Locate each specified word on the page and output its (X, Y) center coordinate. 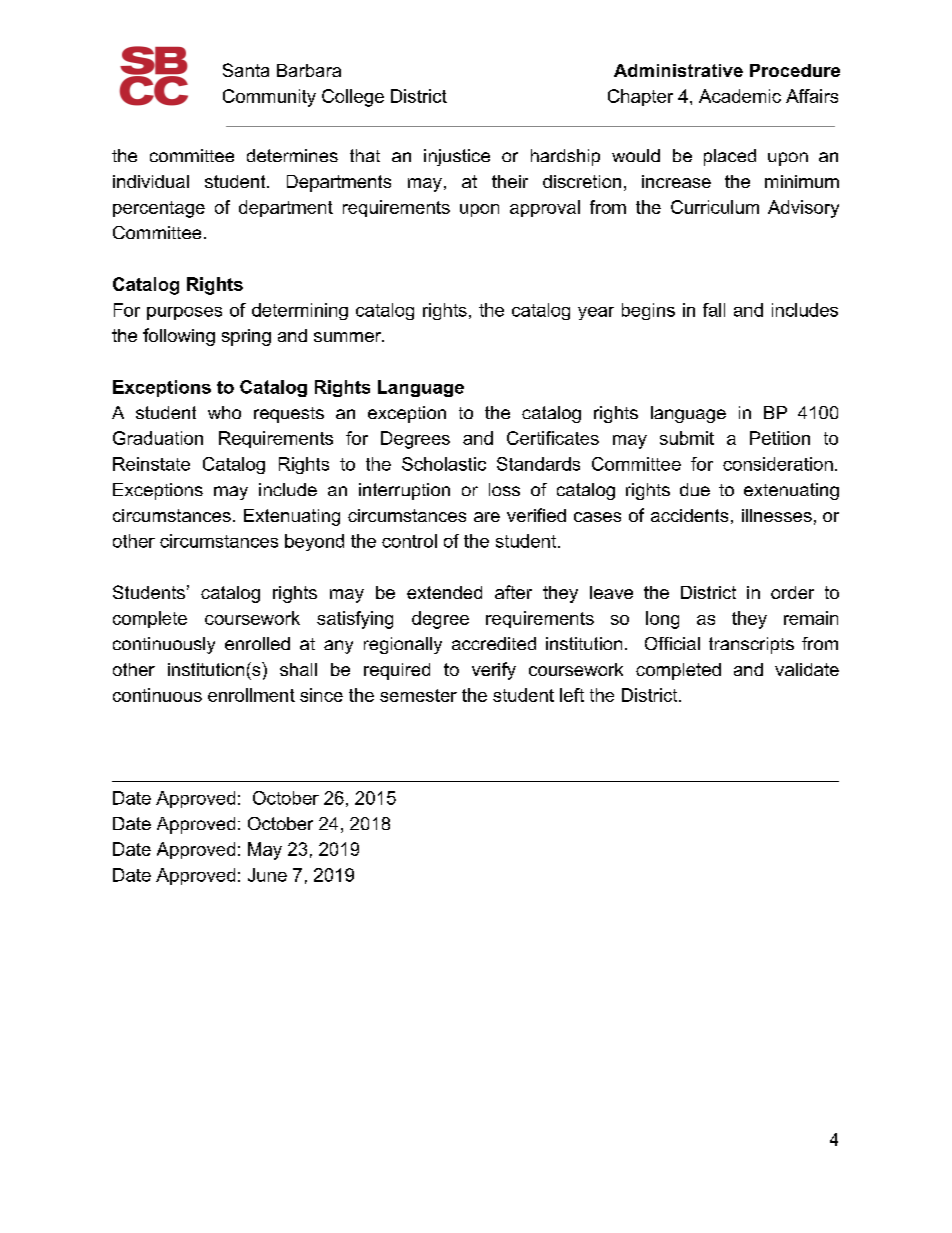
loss (504, 489)
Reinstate (151, 464)
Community (269, 98)
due (695, 489)
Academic (740, 96)
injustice (457, 157)
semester (418, 695)
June (267, 875)
